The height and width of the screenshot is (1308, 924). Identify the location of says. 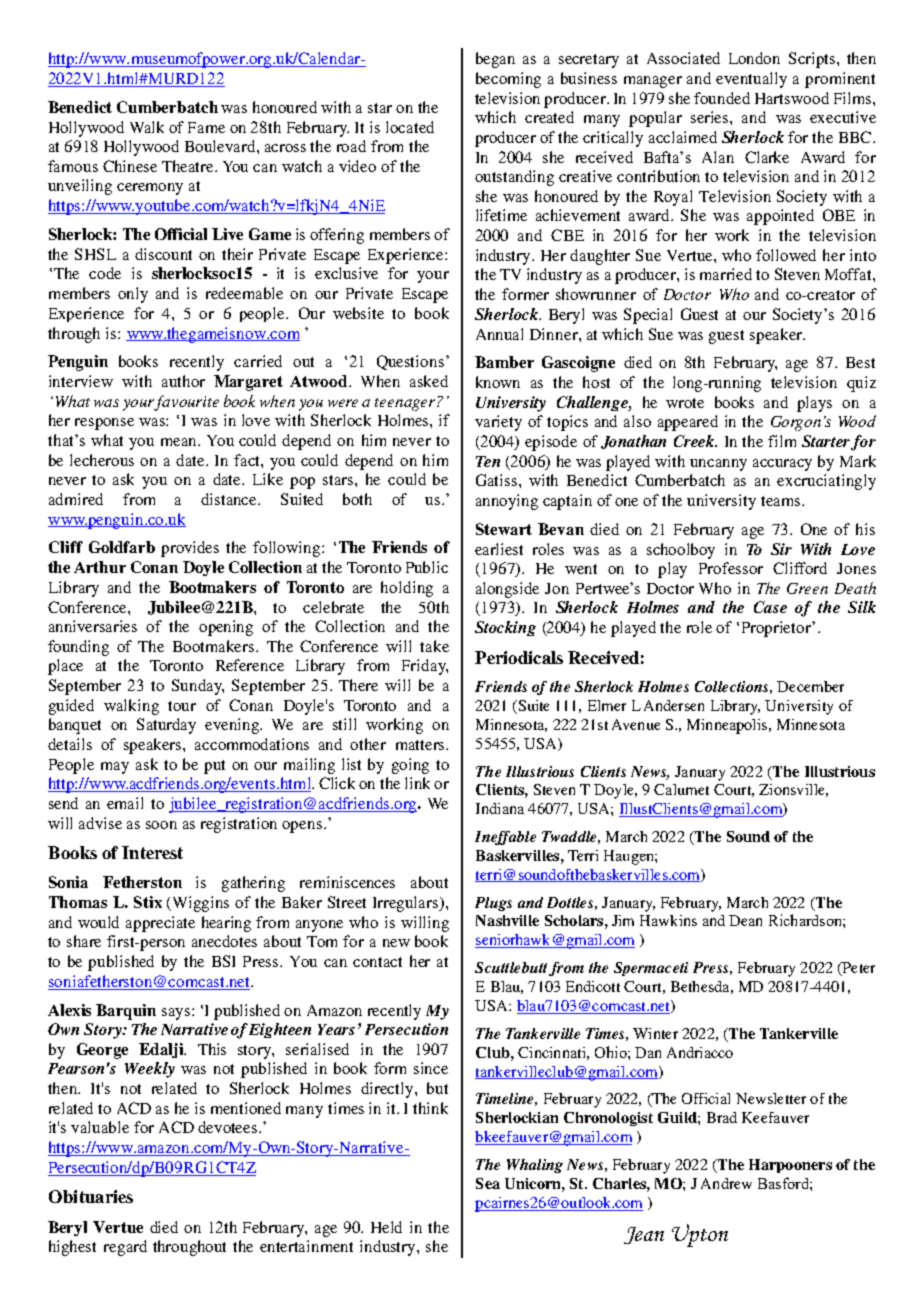
(177, 1014).
